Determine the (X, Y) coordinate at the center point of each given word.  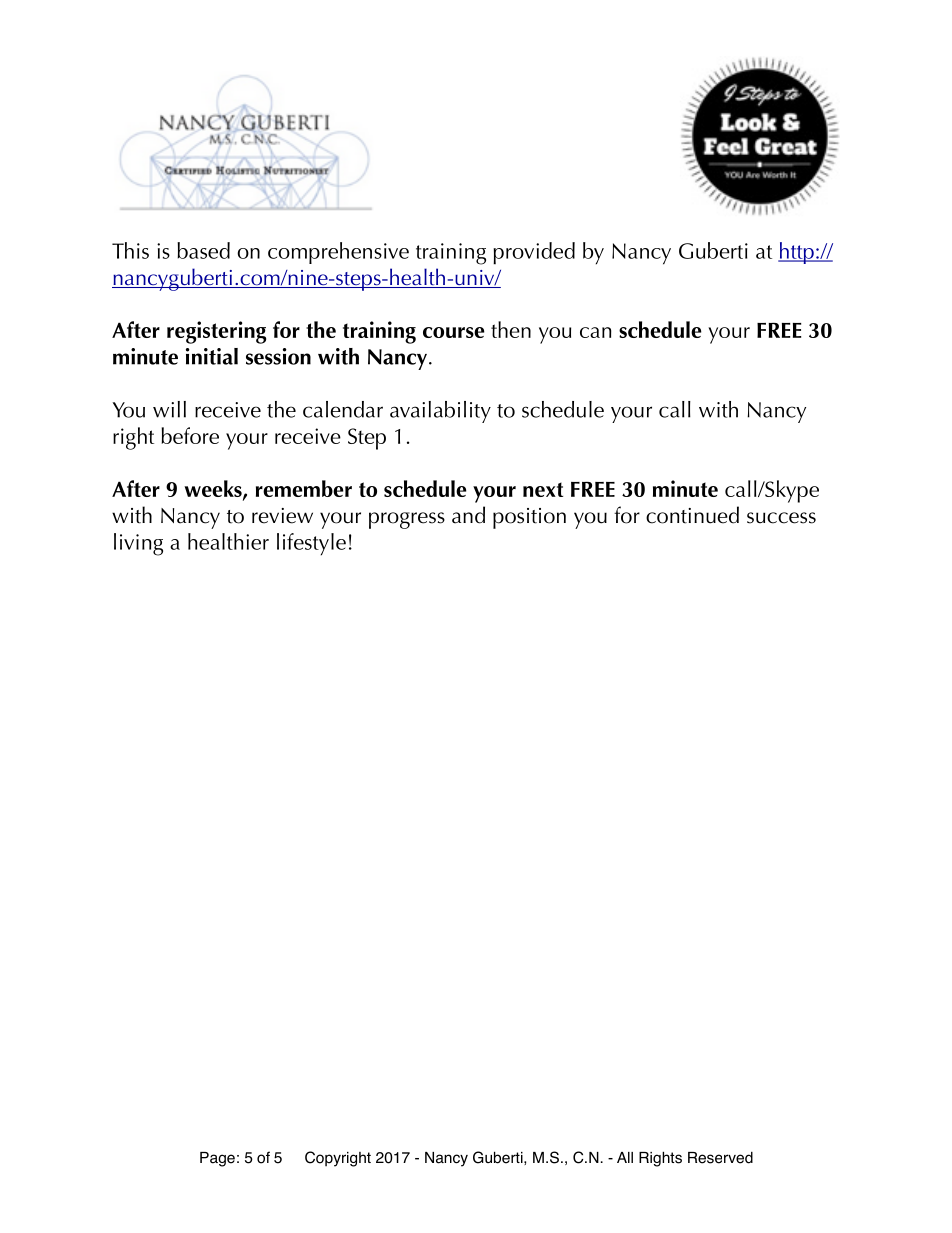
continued (692, 515)
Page (217, 1159)
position (529, 518)
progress (407, 520)
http (797, 253)
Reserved (720, 1158)
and (468, 515)
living (138, 544)
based (203, 250)
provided (534, 253)
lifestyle (311, 544)
